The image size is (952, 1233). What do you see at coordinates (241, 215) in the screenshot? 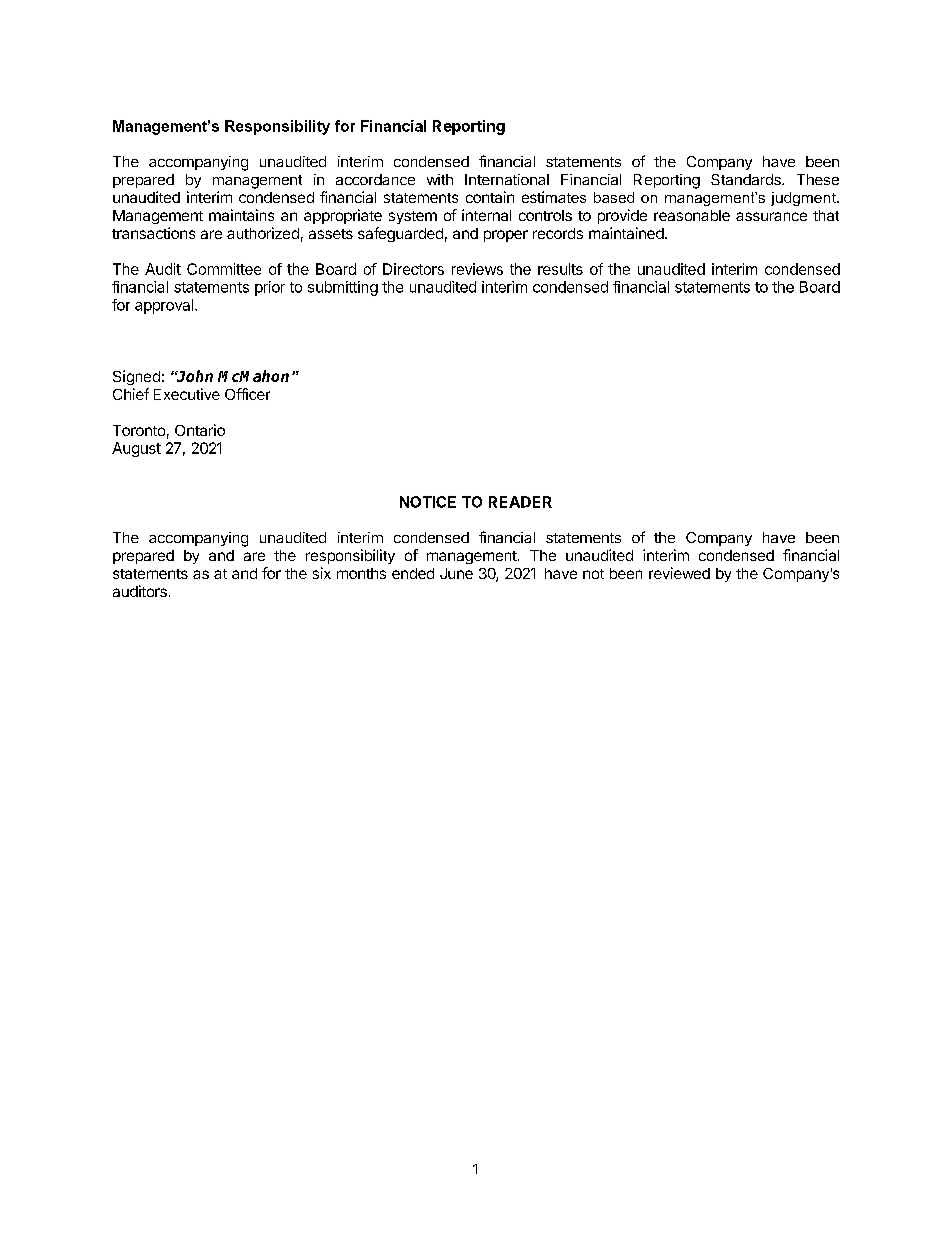
I see `maintains` at bounding box center [241, 215].
